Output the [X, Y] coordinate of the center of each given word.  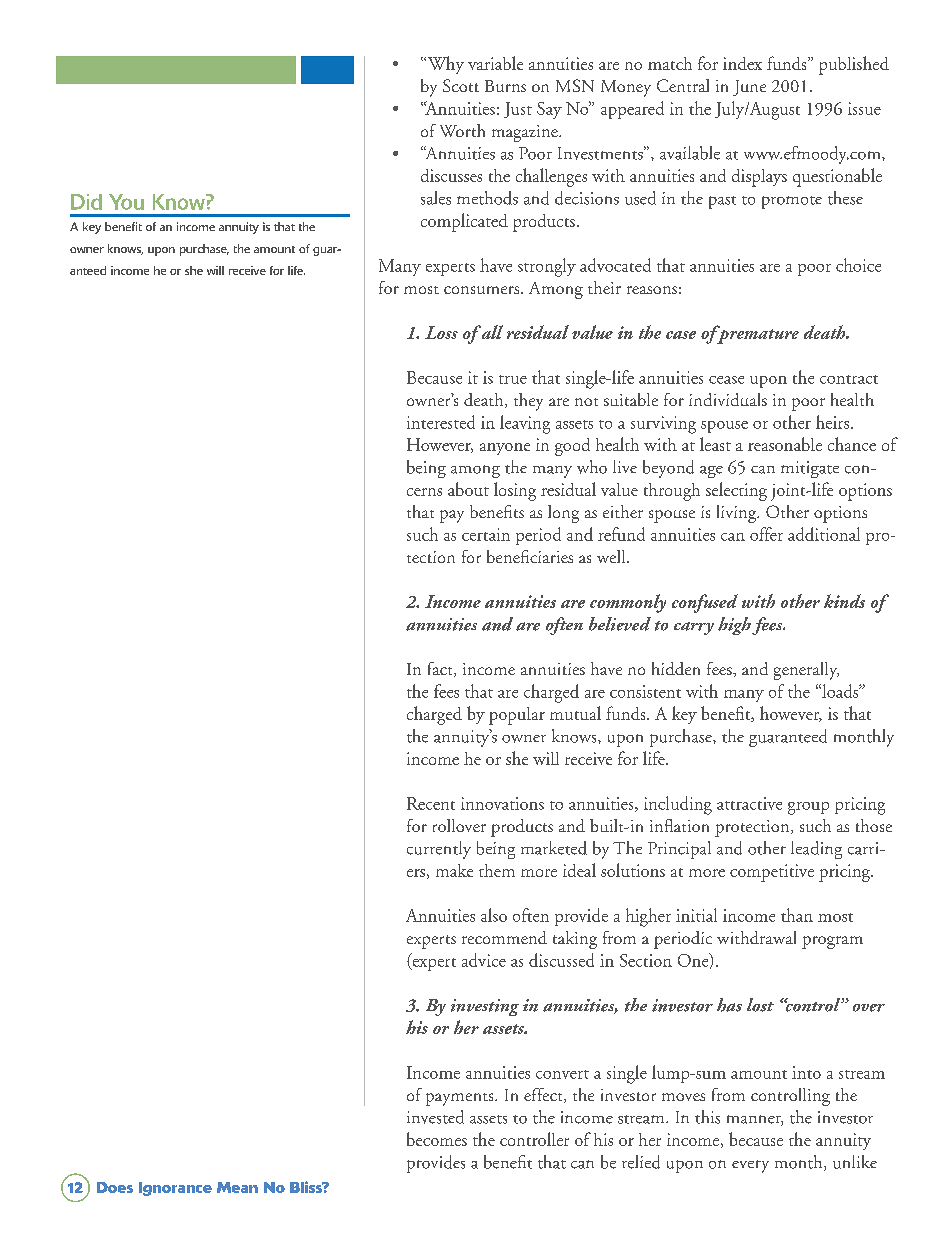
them [497, 870]
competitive [772, 873]
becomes [437, 1139]
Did [86, 202]
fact [441, 669]
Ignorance [175, 1189]
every [750, 1166]
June [749, 88]
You [126, 202]
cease [726, 380]
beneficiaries [530, 556]
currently [439, 850]
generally [806, 671]
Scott [461, 85]
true [513, 379]
